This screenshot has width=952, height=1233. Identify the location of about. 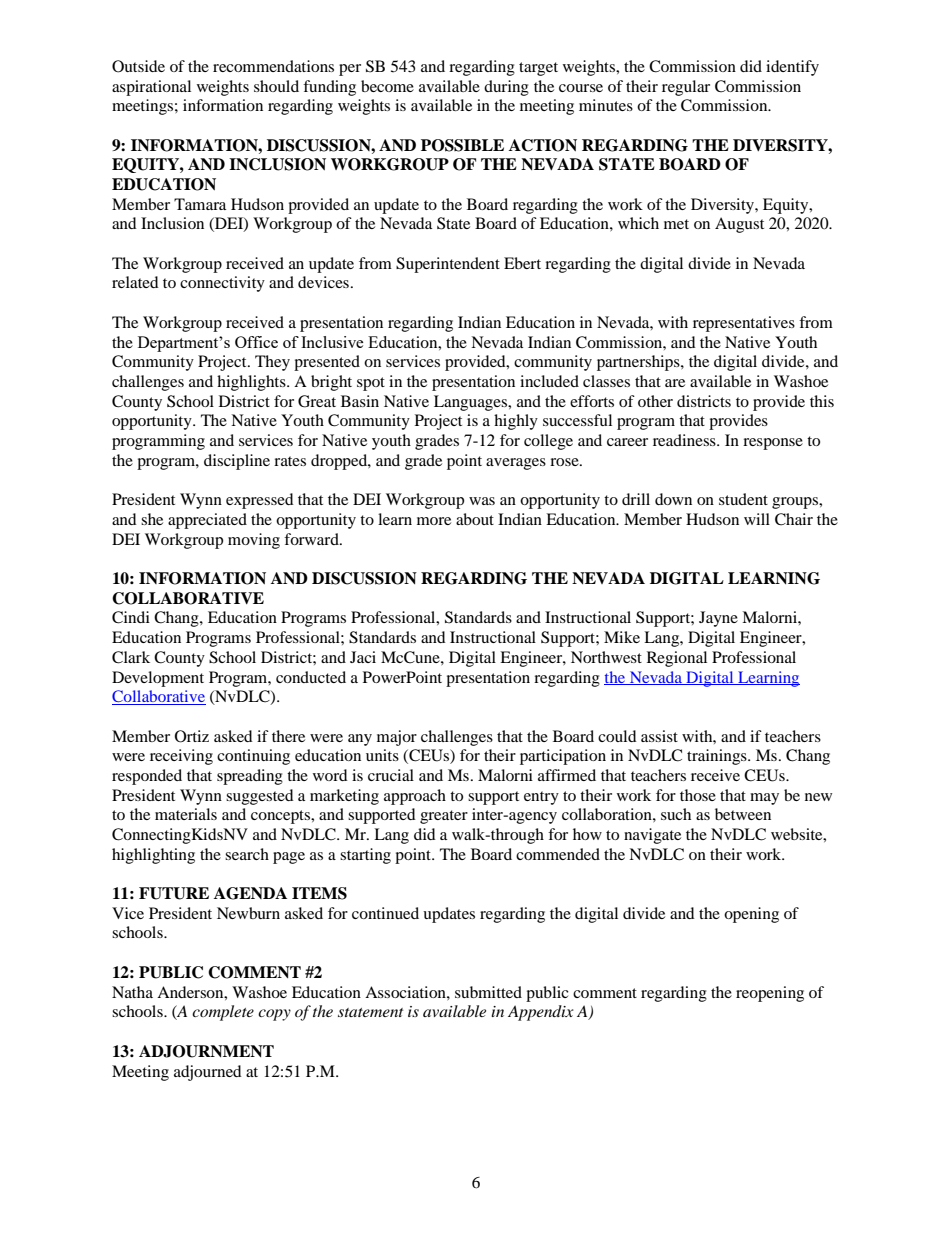
(475, 519).
